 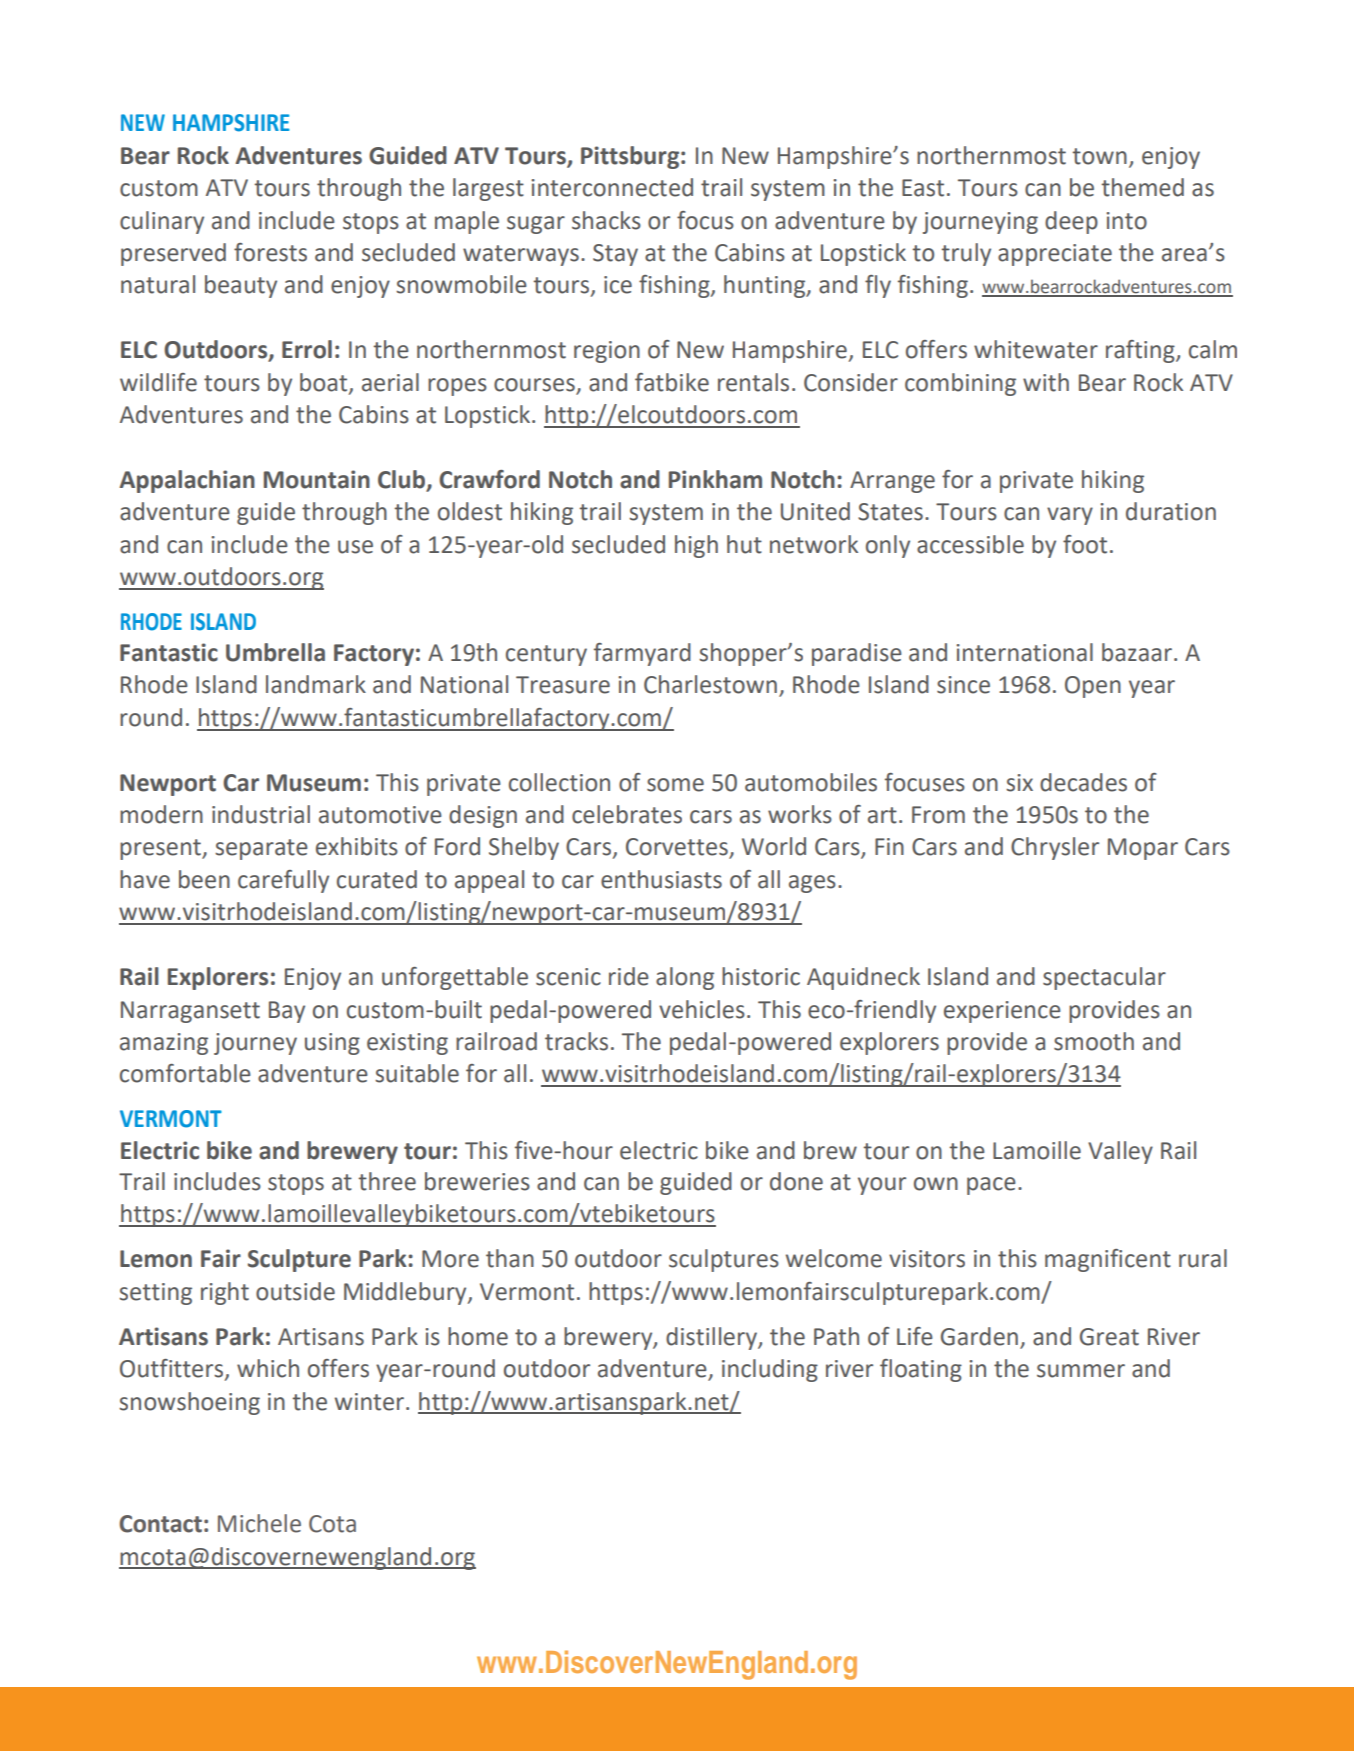 What do you see at coordinates (316, 684) in the image?
I see `landmark` at bounding box center [316, 684].
